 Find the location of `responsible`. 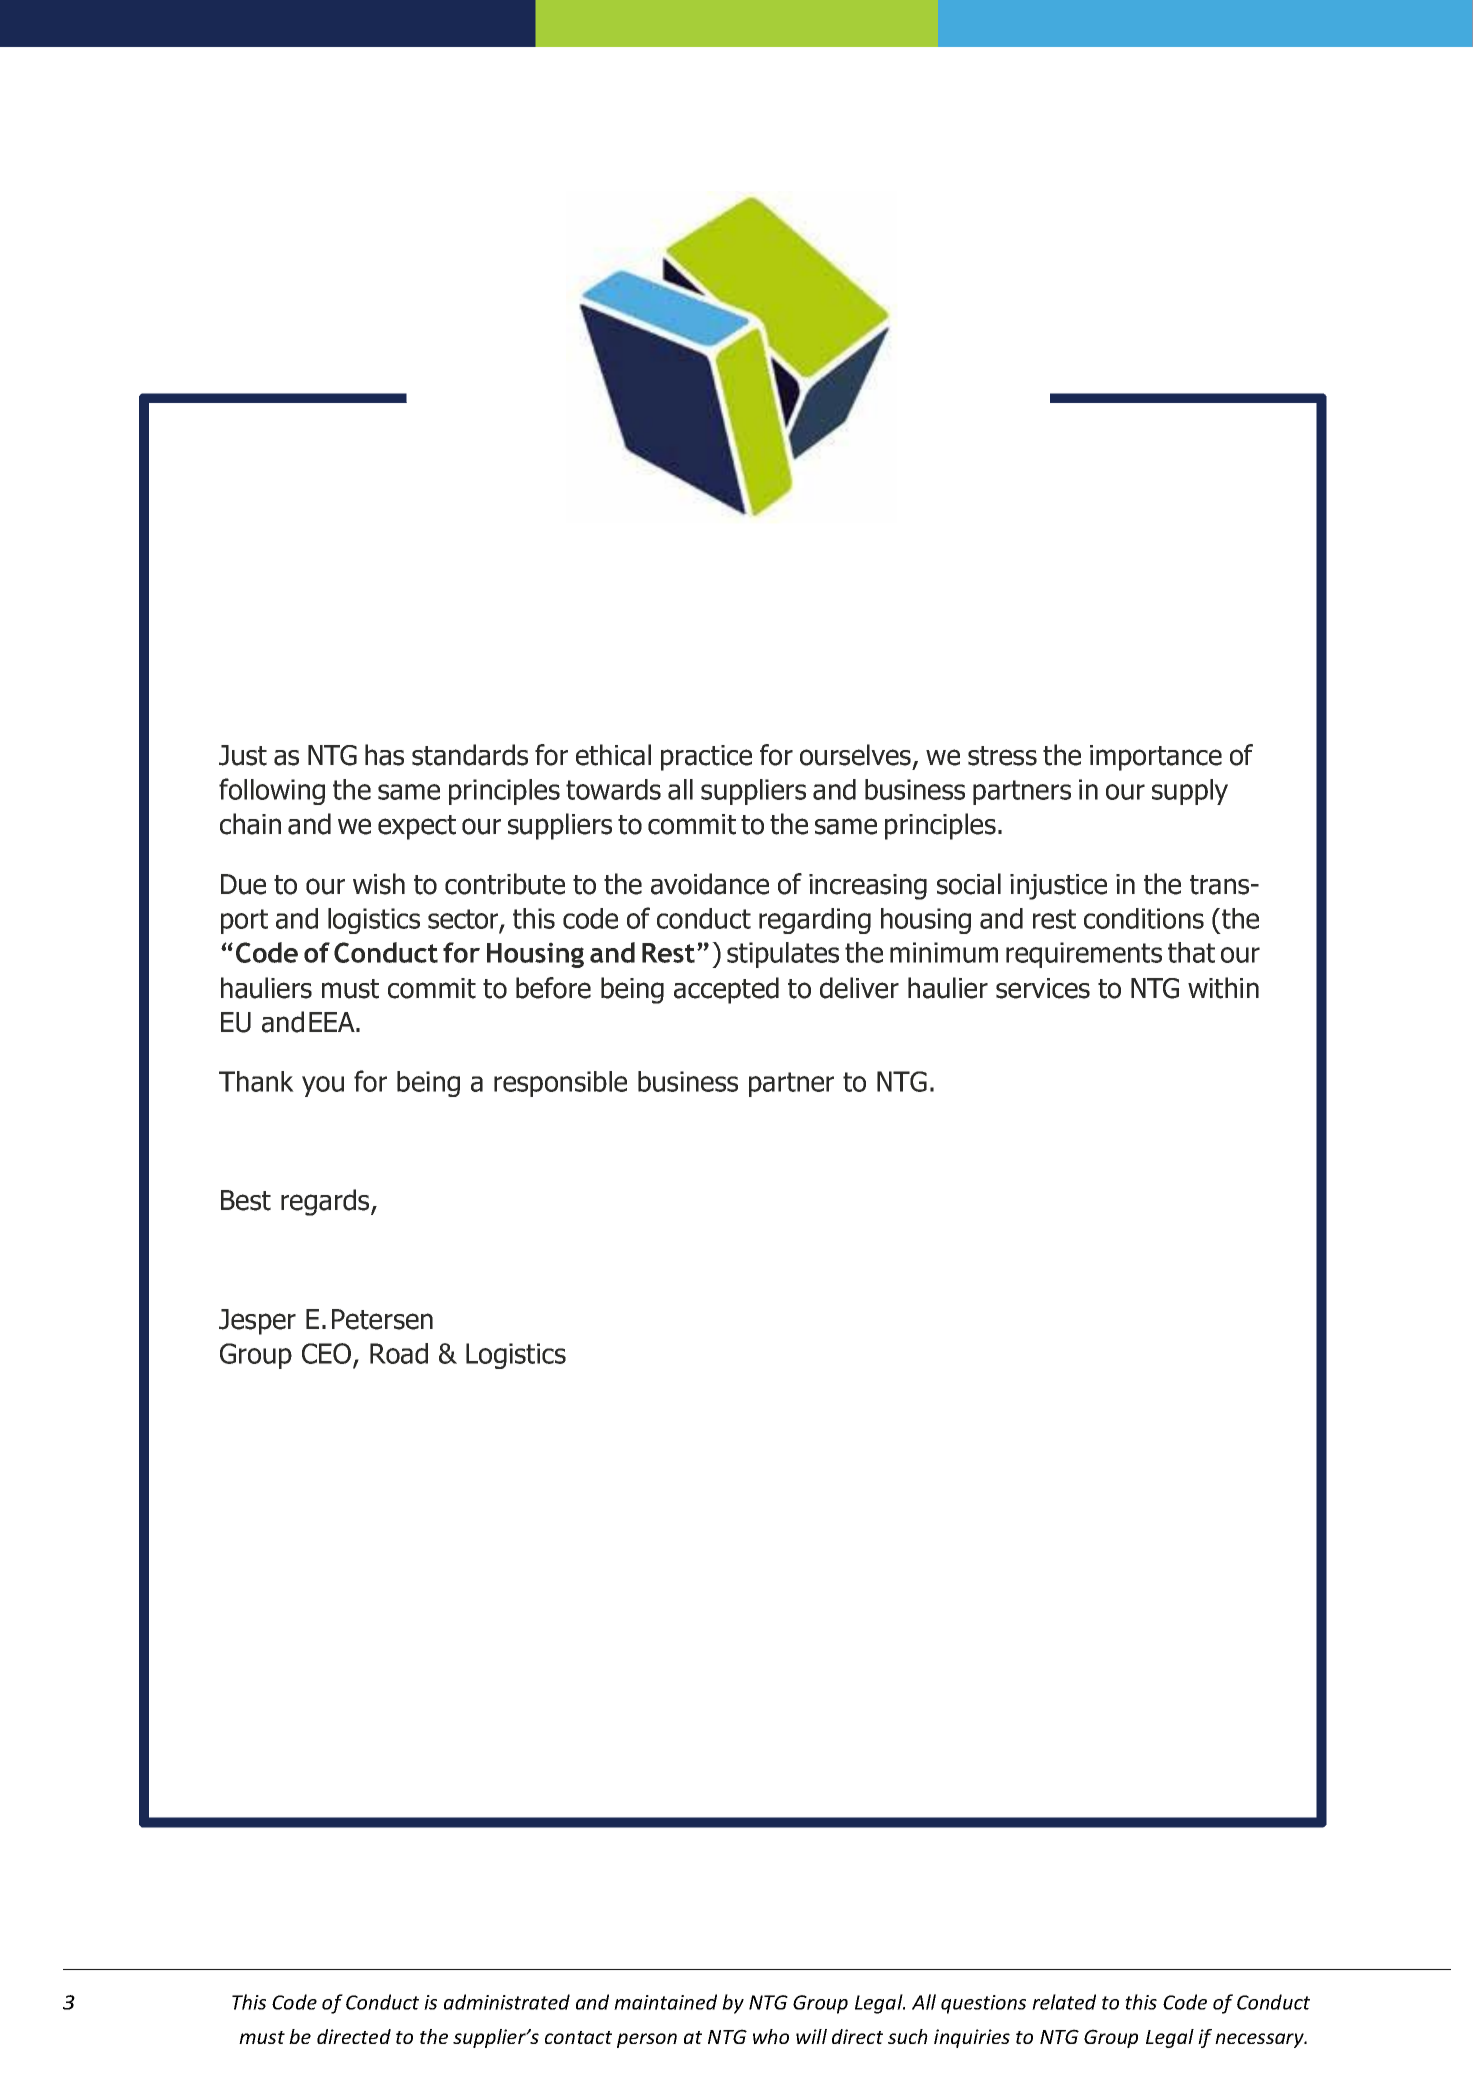

responsible is located at coordinates (560, 1084).
